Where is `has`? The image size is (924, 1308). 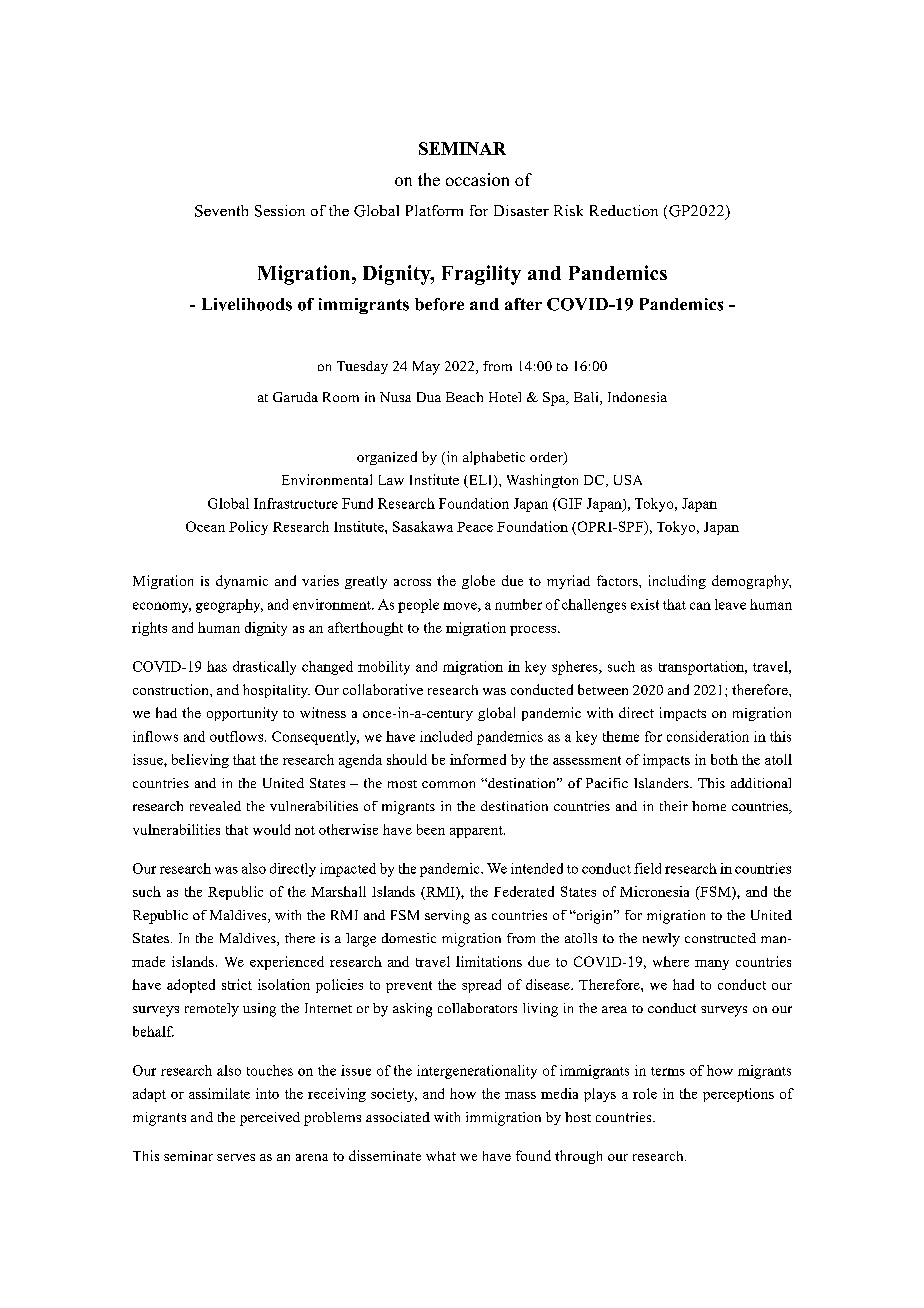 has is located at coordinates (217, 666).
